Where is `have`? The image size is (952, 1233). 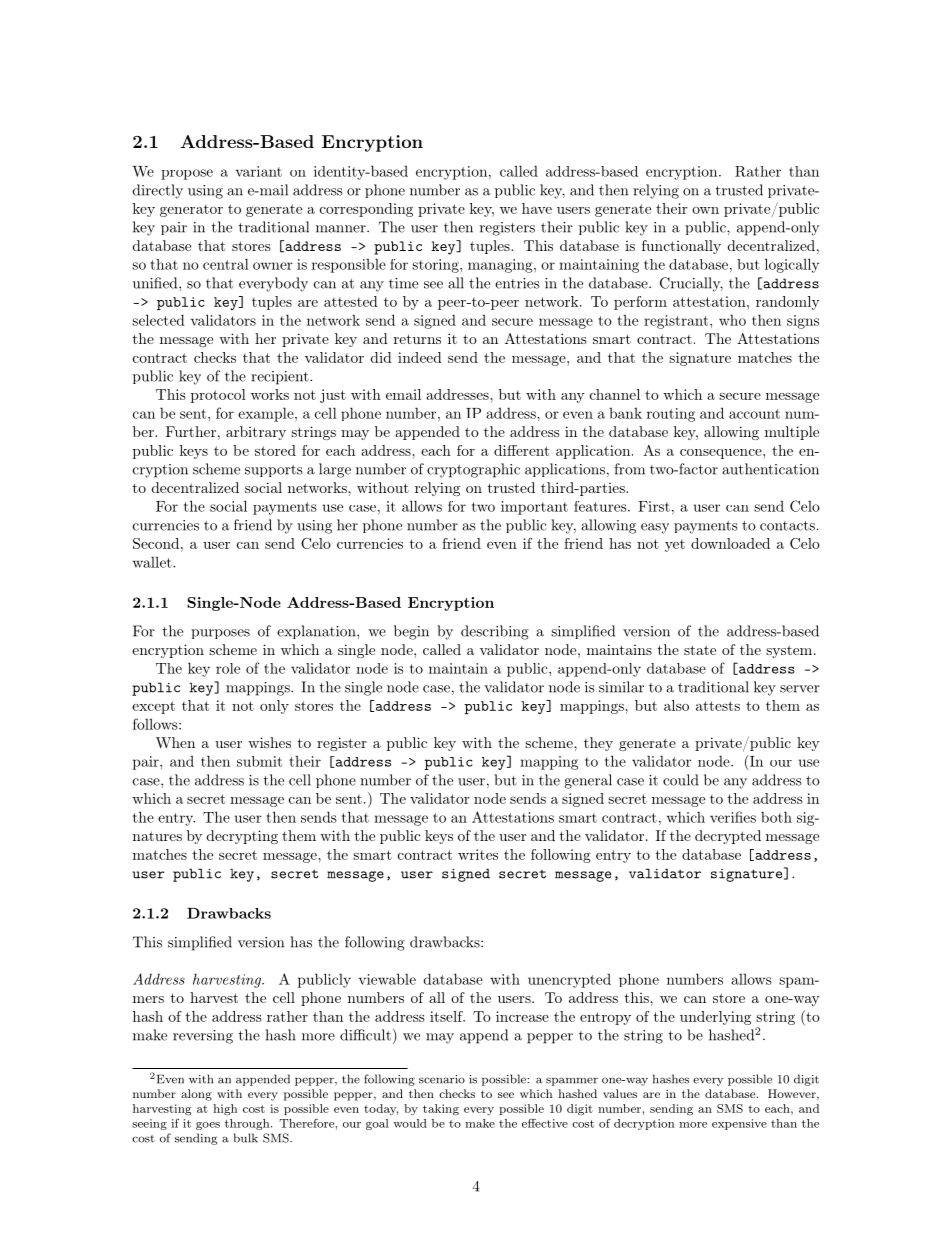
have is located at coordinates (537, 208).
